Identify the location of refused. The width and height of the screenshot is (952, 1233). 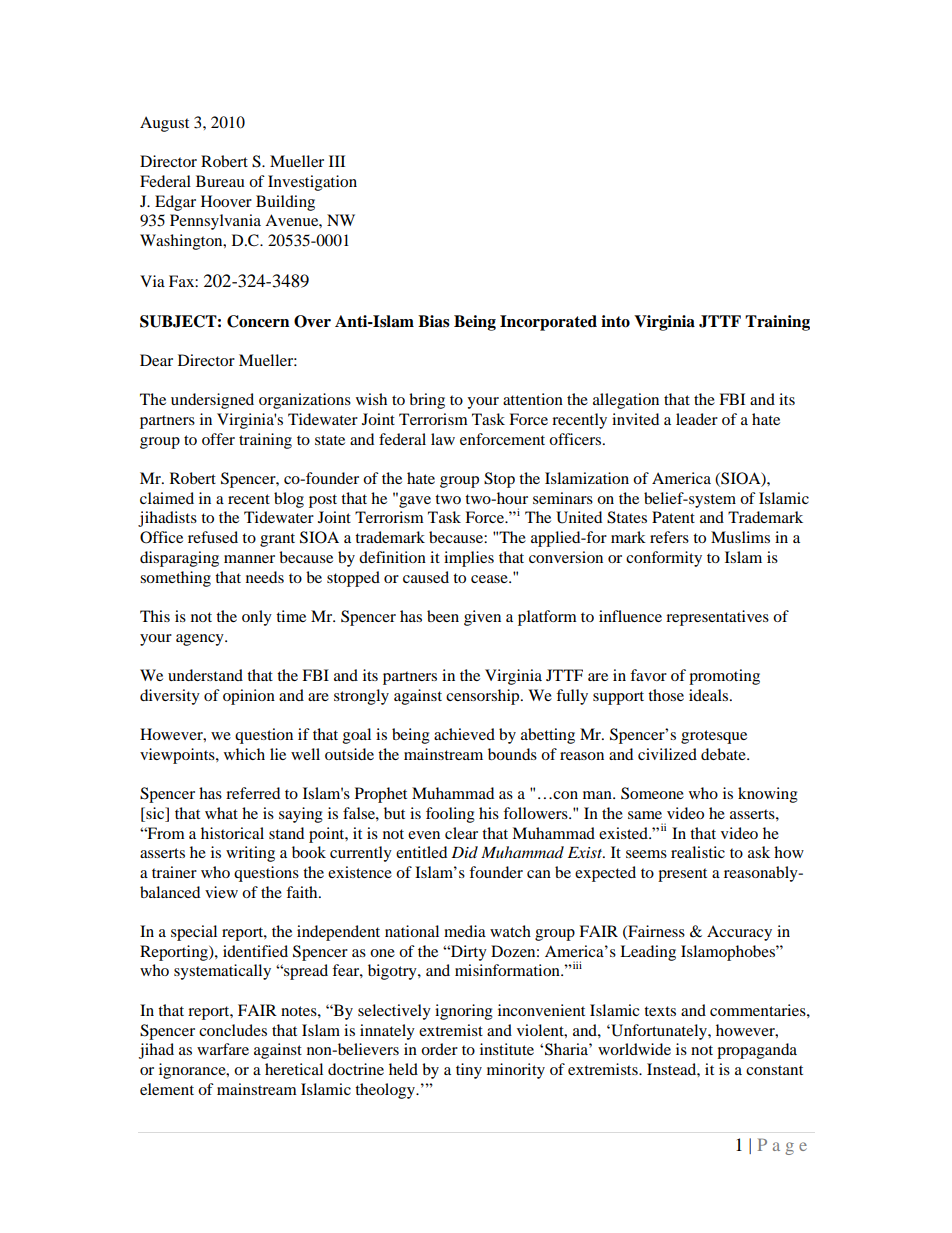
(213, 537).
